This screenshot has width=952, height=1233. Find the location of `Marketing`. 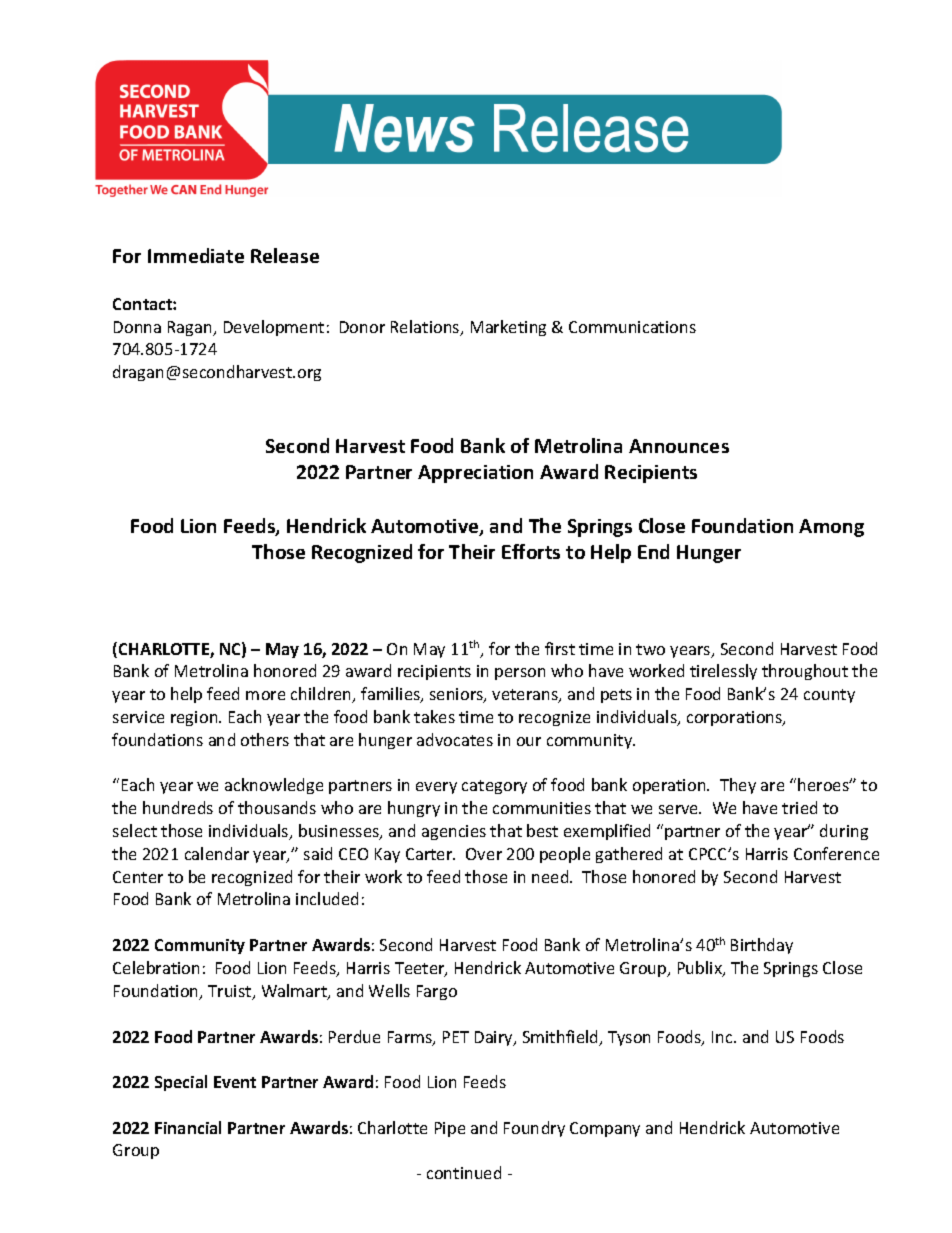

Marketing is located at coordinates (508, 328).
